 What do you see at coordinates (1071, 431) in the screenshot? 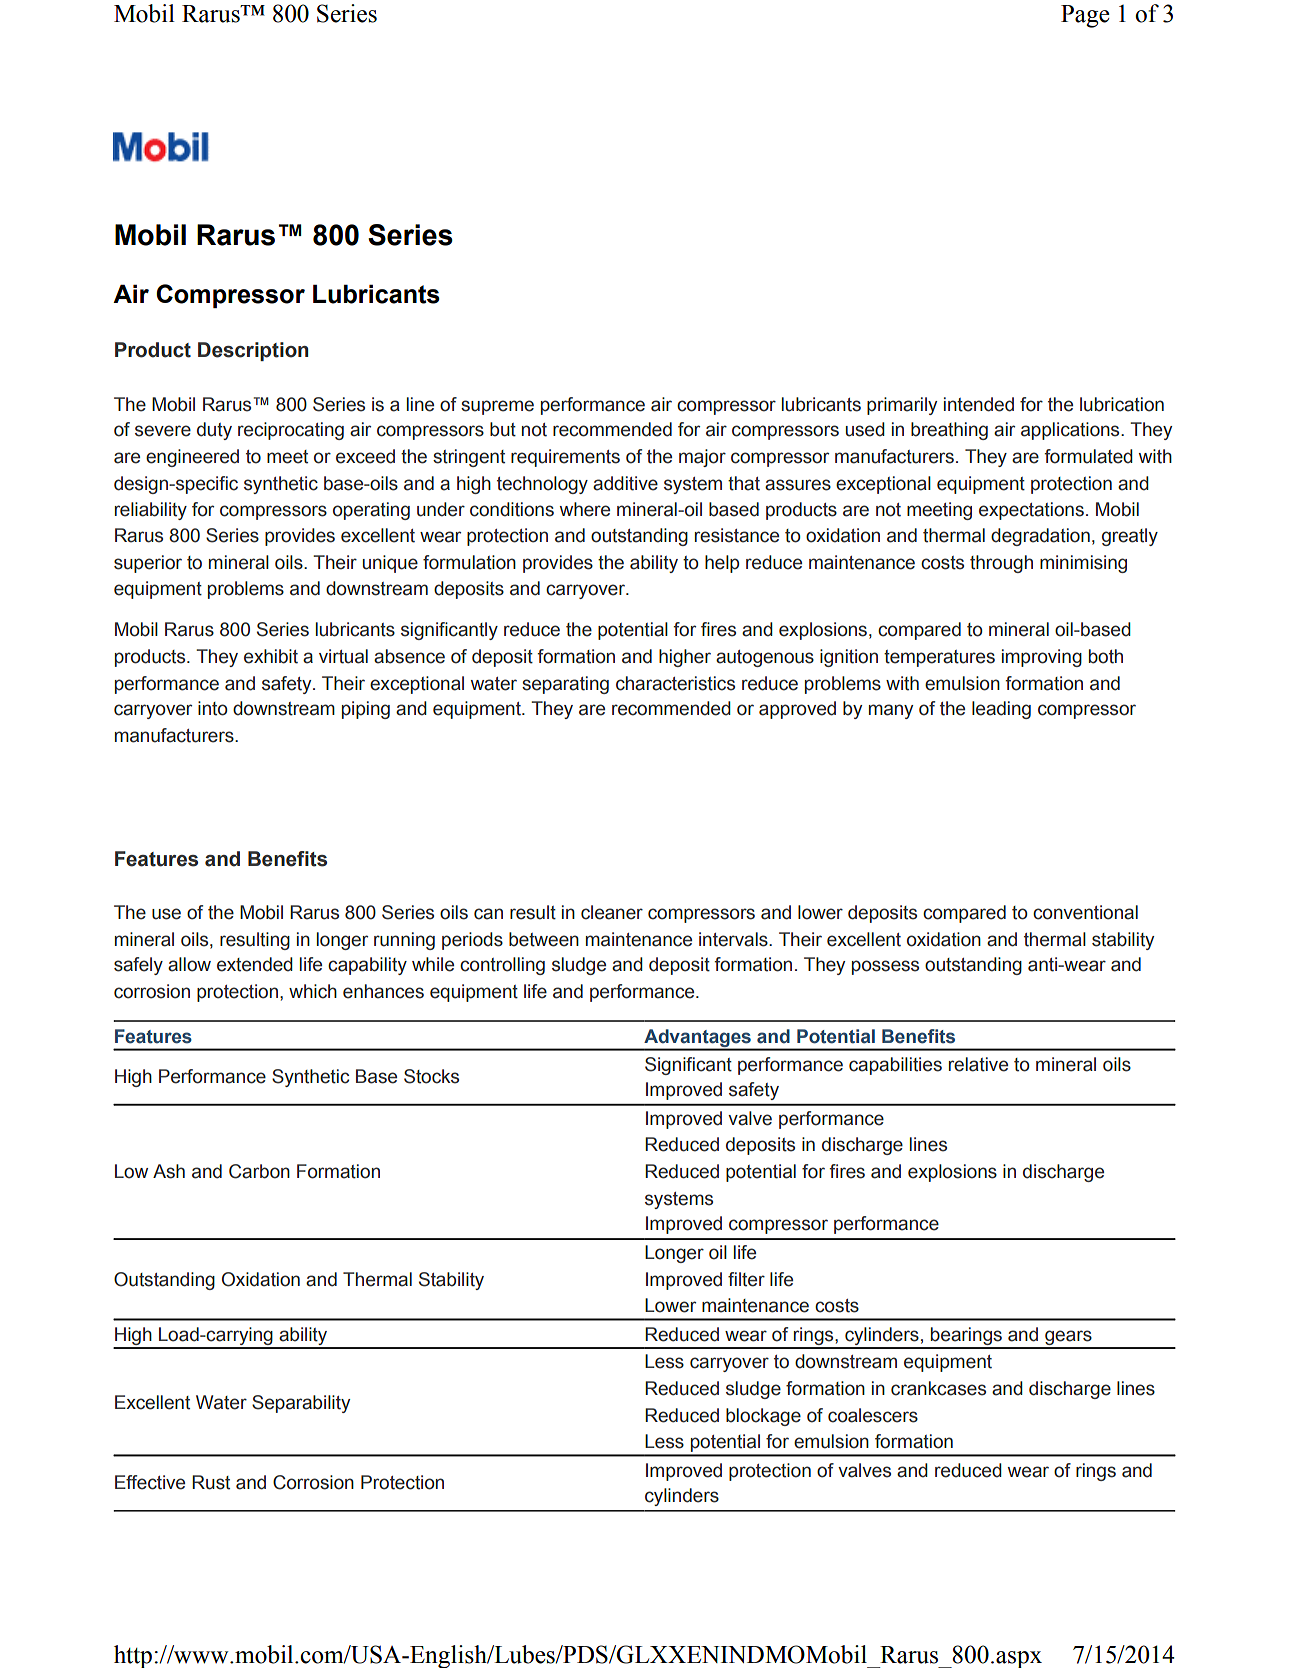
I see `applications` at bounding box center [1071, 431].
